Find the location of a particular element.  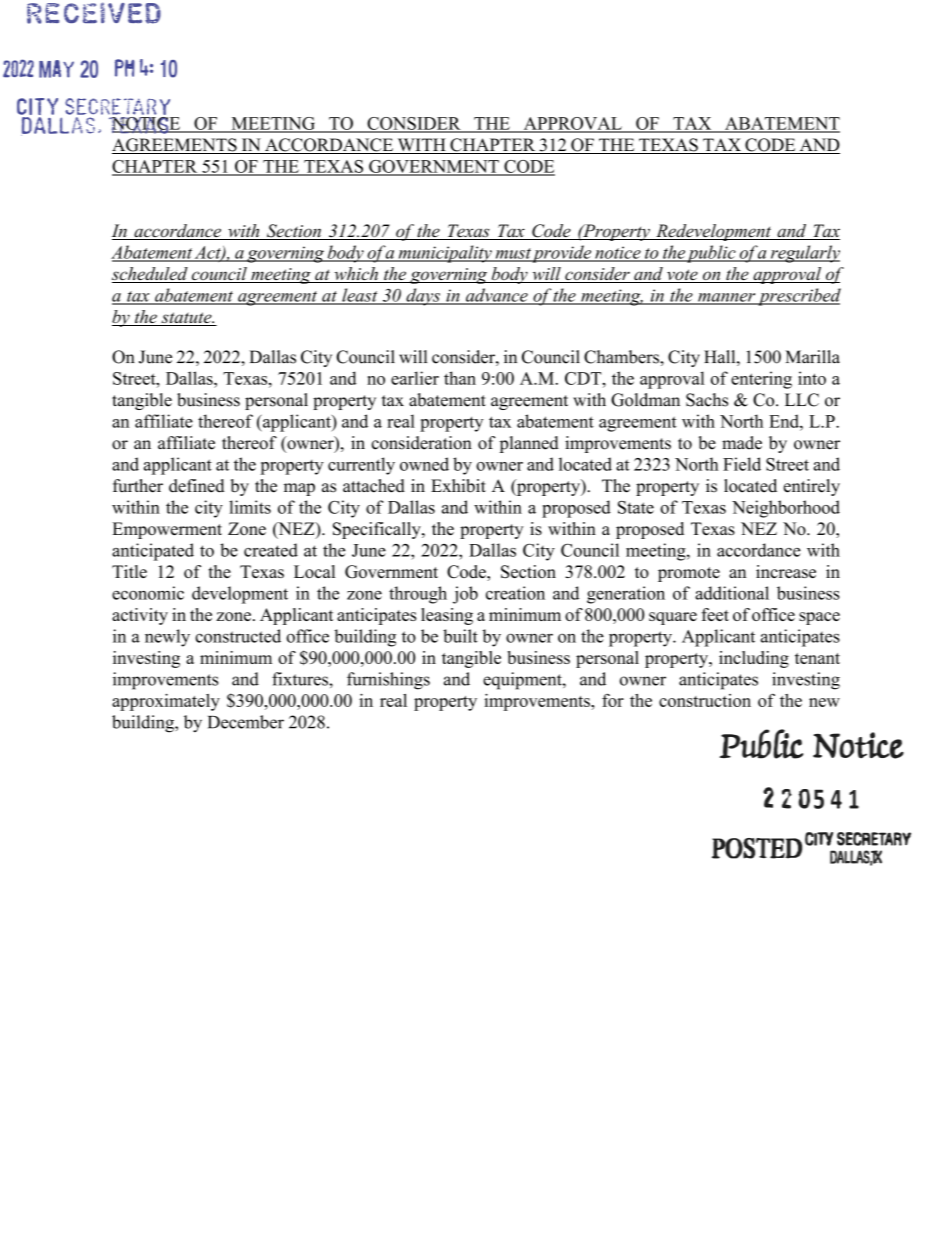

made is located at coordinates (742, 443).
